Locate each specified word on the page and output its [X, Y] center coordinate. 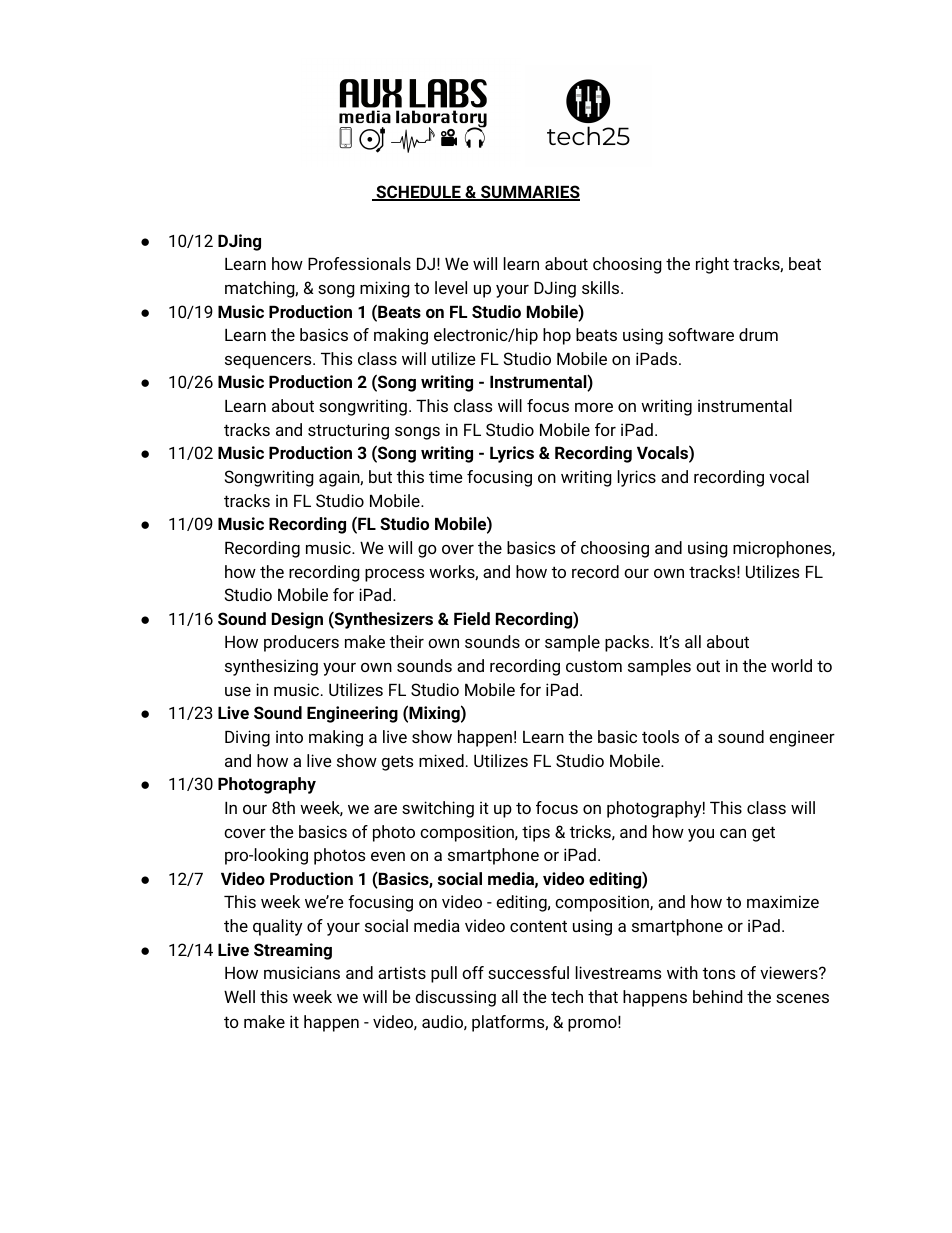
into [289, 736]
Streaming [293, 951]
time [445, 476]
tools [660, 736]
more [594, 407]
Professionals [359, 263]
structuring [348, 431]
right [712, 265]
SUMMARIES [529, 193]
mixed [441, 760]
